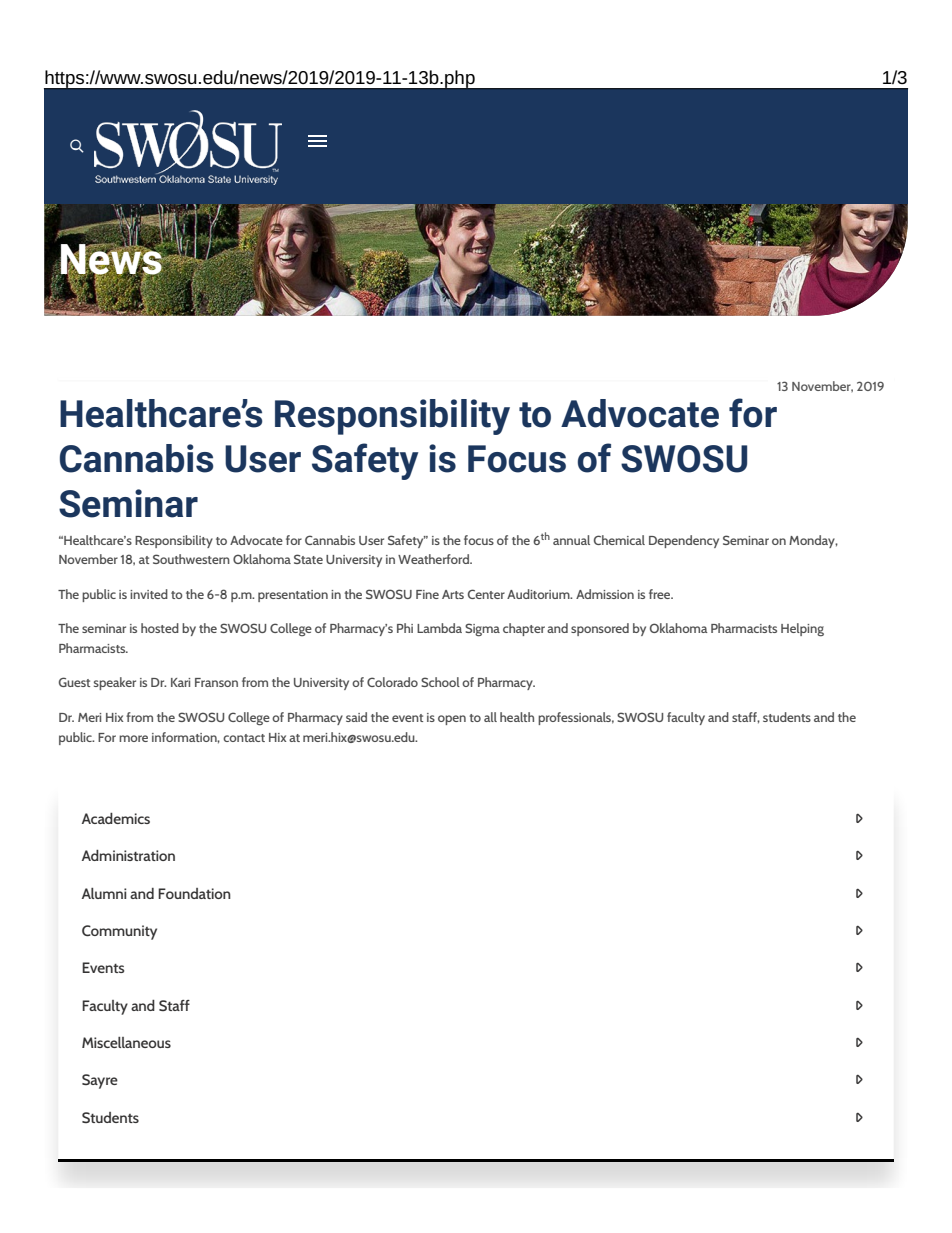  Describe the element at coordinates (434, 559) in the screenshot. I see `Weatherford` at that location.
